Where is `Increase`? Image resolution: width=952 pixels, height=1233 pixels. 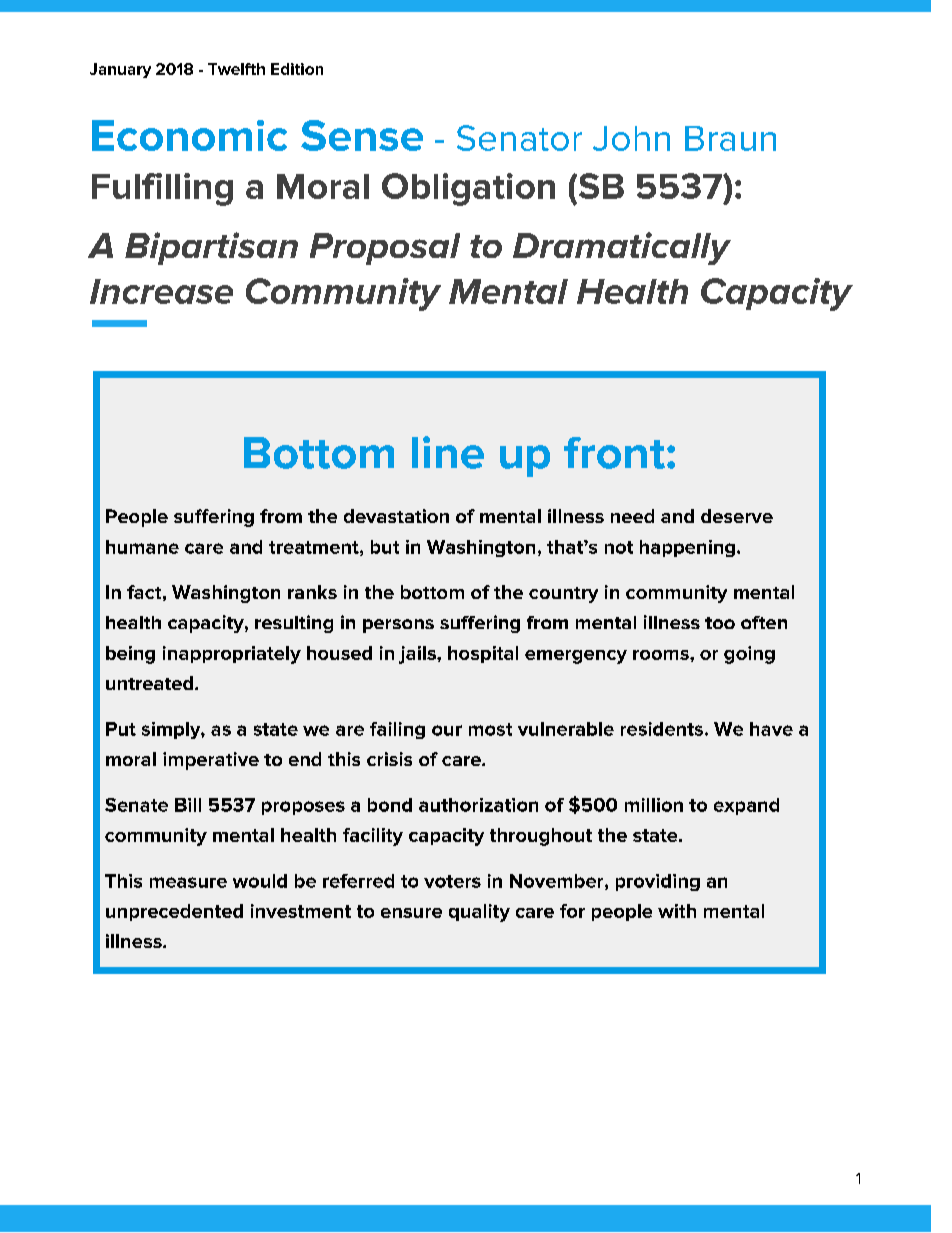 Increase is located at coordinates (161, 291).
